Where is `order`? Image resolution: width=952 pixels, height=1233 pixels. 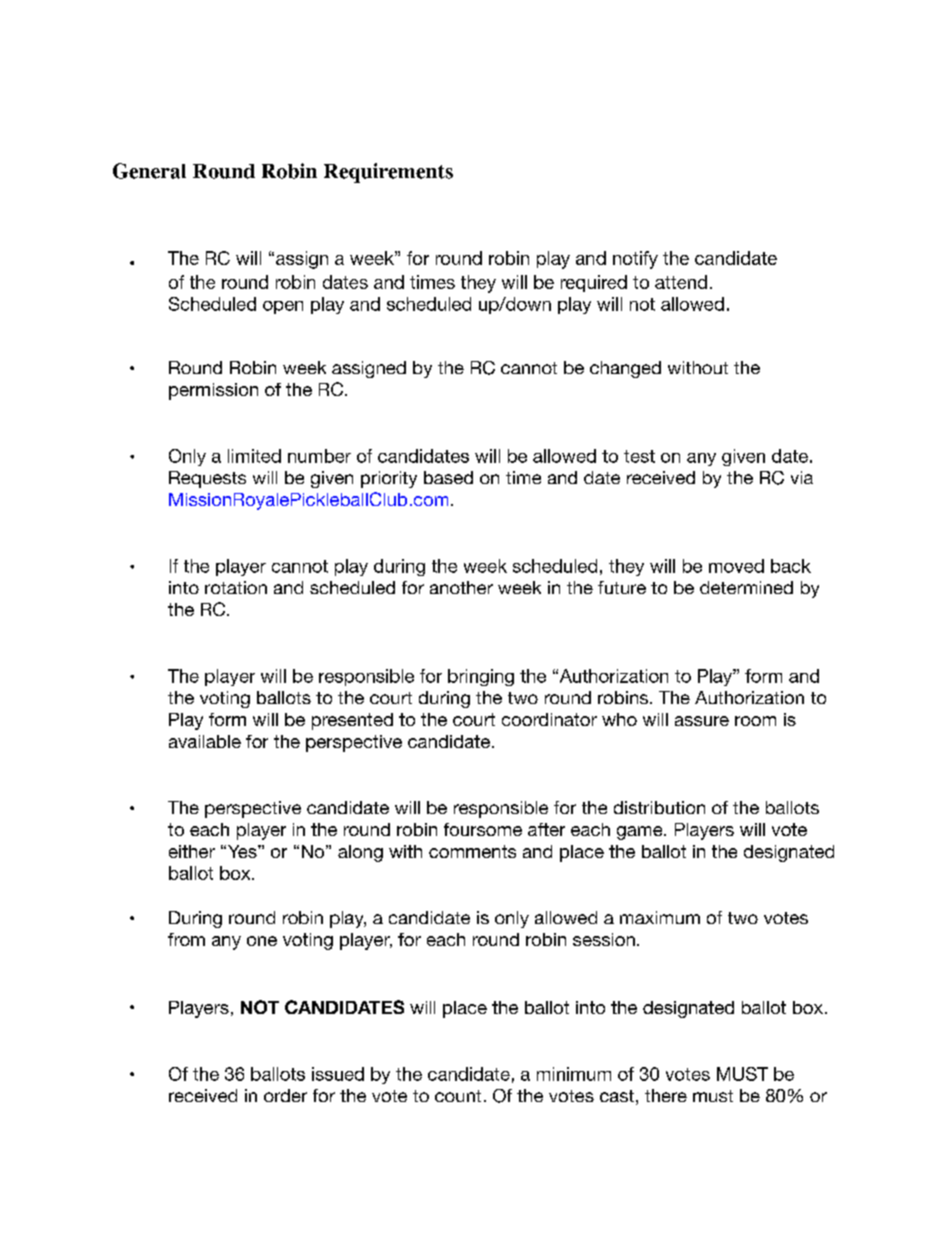 order is located at coordinates (285, 1095).
